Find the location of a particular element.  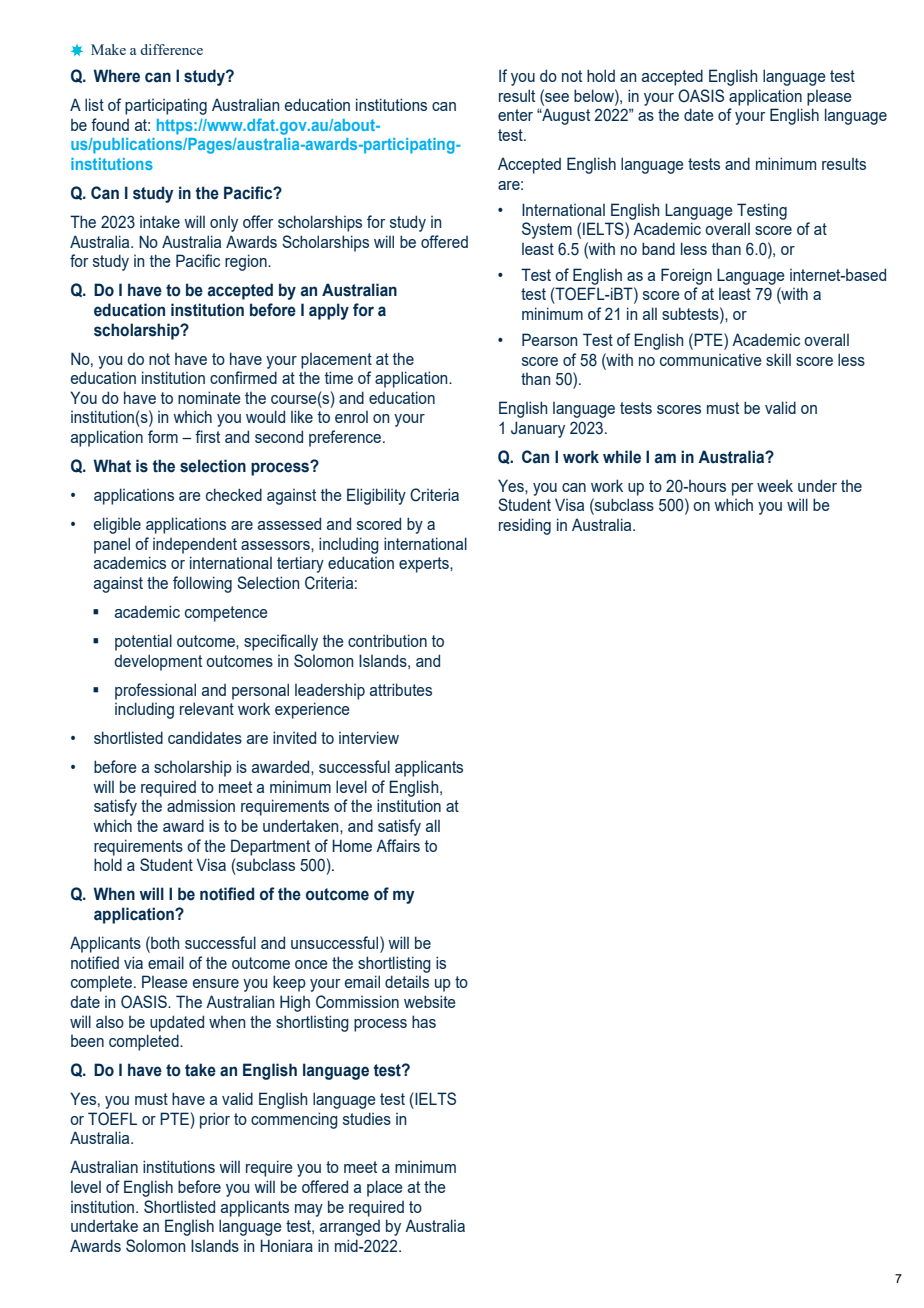

form is located at coordinates (163, 436).
